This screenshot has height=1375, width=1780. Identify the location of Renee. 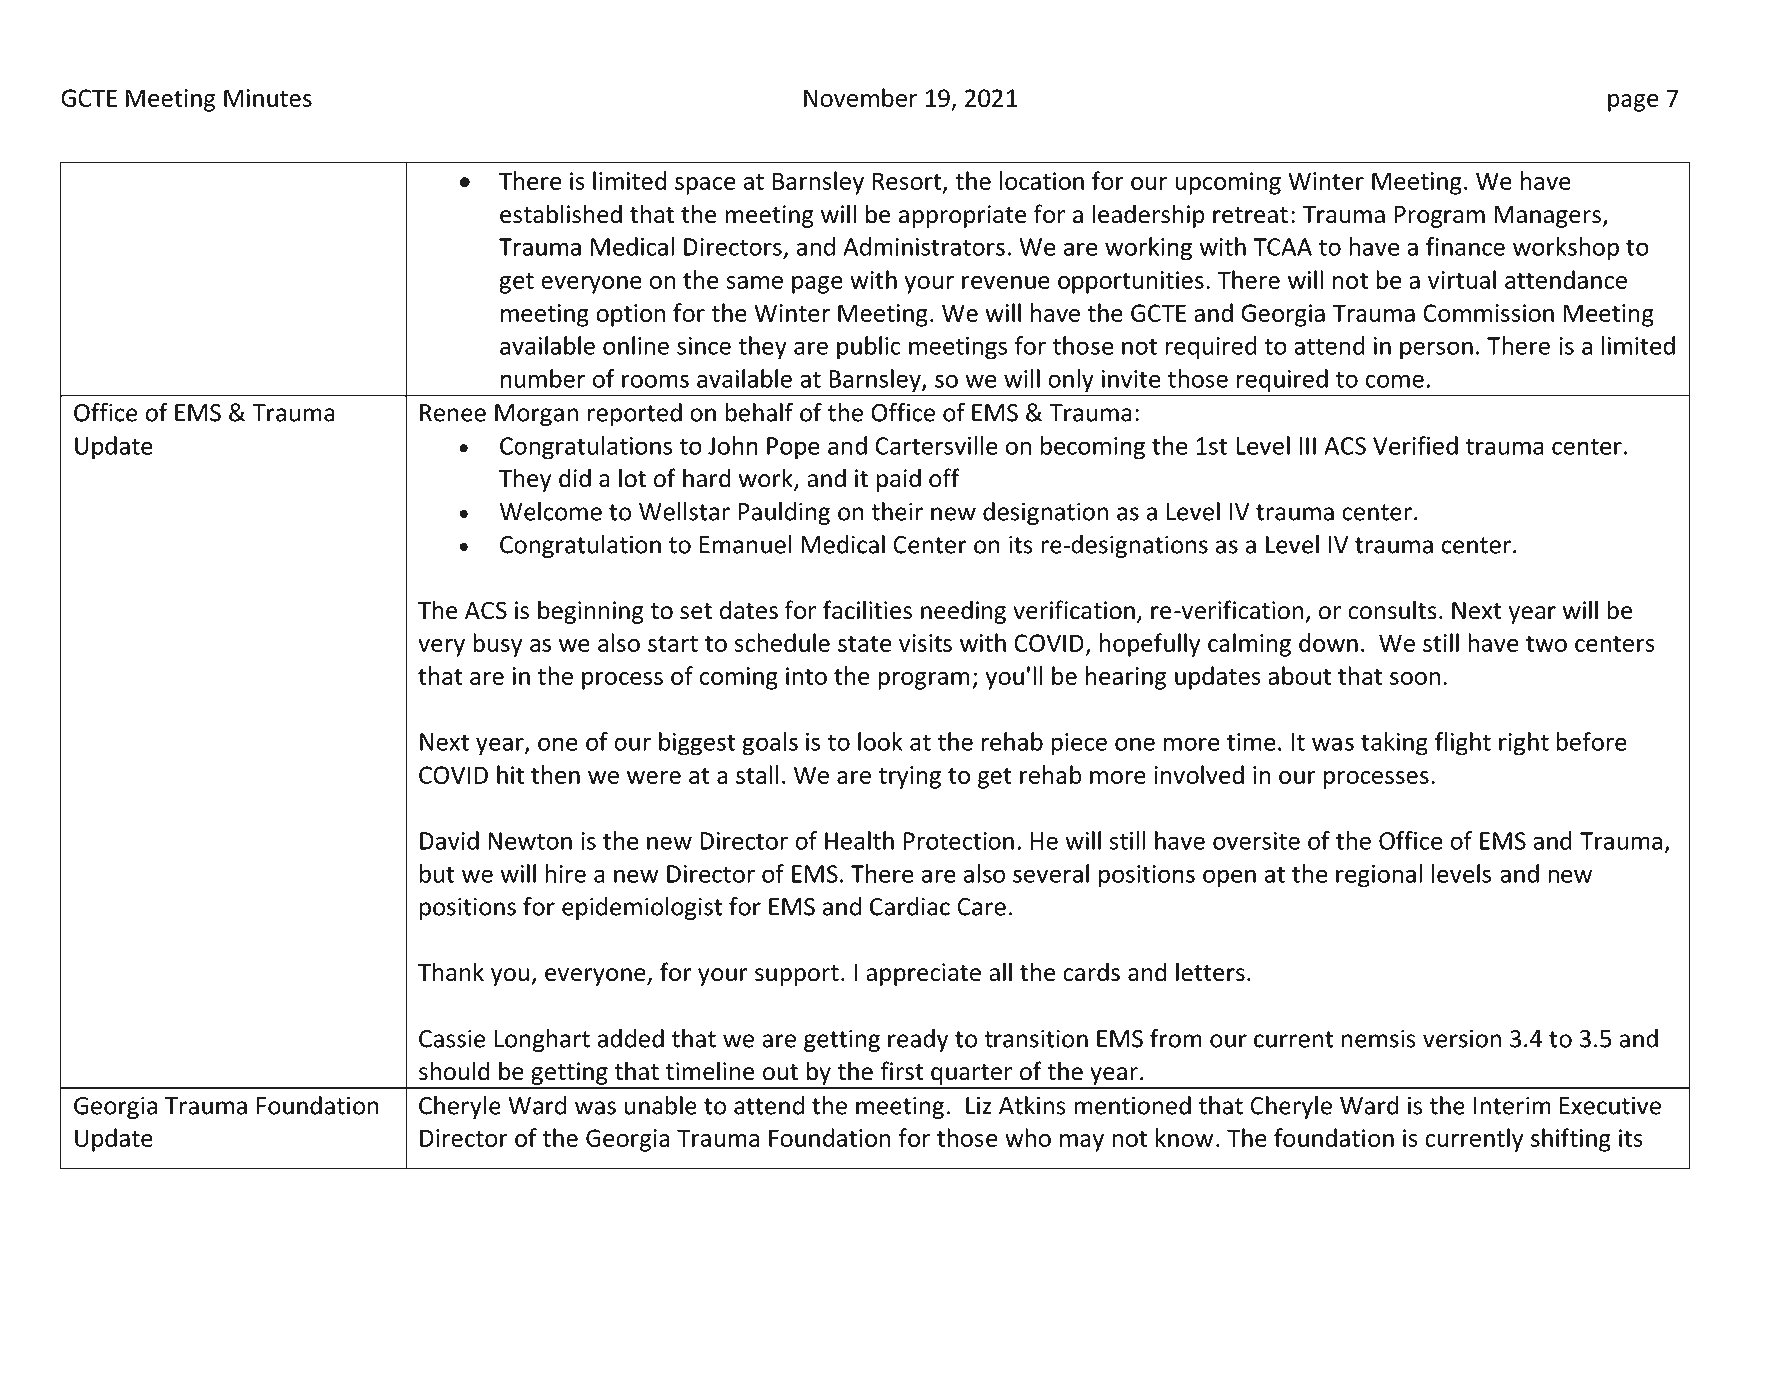
(453, 413).
